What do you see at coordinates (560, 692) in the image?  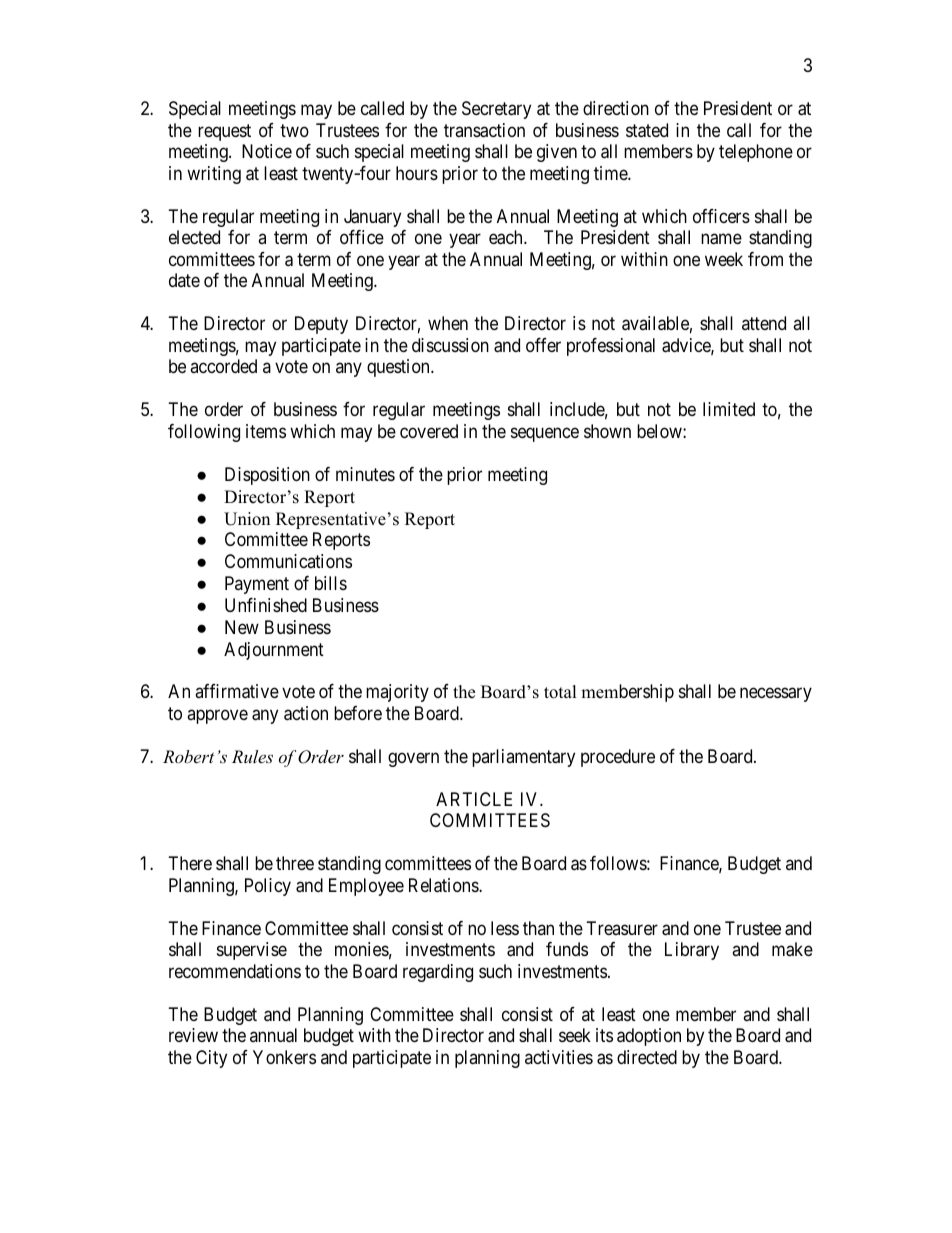 I see `total` at bounding box center [560, 692].
